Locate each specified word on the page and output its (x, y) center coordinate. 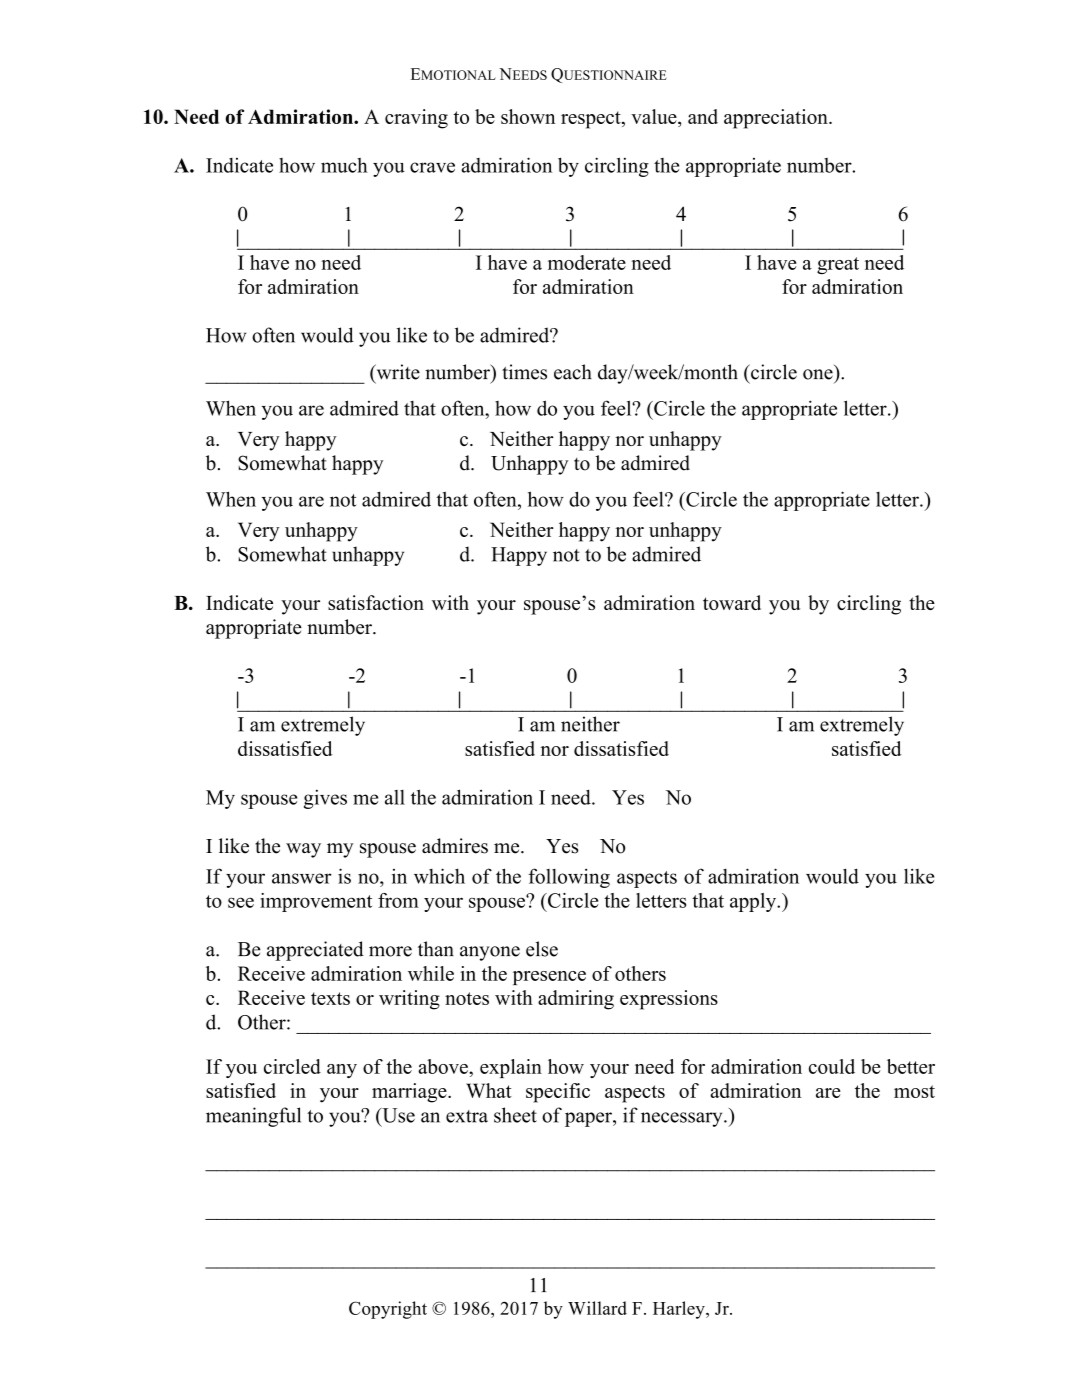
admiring (576, 1000)
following (569, 878)
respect (592, 120)
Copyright (388, 1310)
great (838, 265)
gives (325, 799)
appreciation (777, 119)
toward (732, 602)
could (832, 1066)
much (344, 165)
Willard (597, 1308)
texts (330, 998)
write (397, 373)
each (573, 372)
